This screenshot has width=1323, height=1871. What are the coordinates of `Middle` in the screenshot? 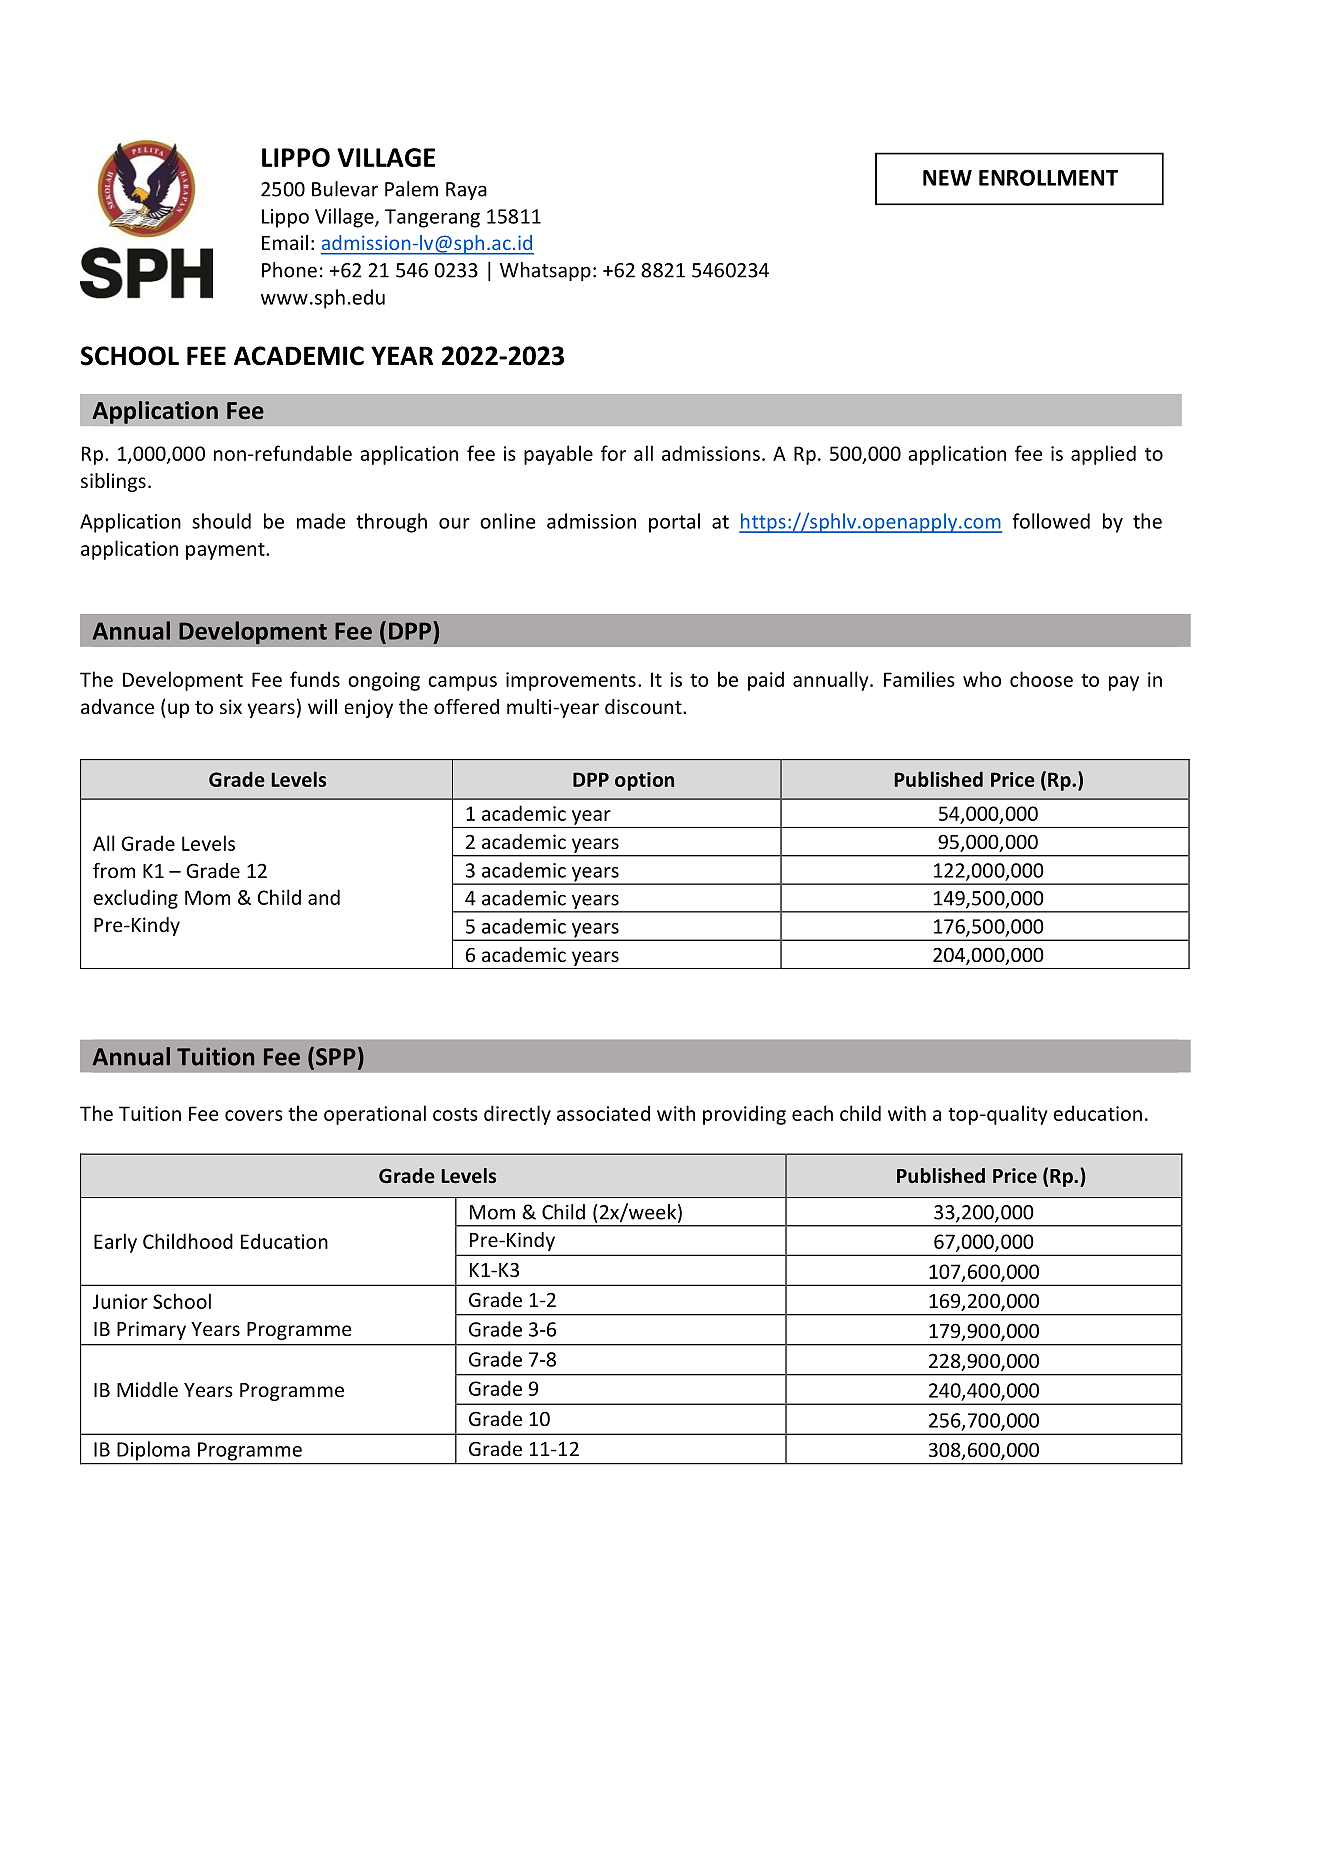 It's located at (147, 1389).
